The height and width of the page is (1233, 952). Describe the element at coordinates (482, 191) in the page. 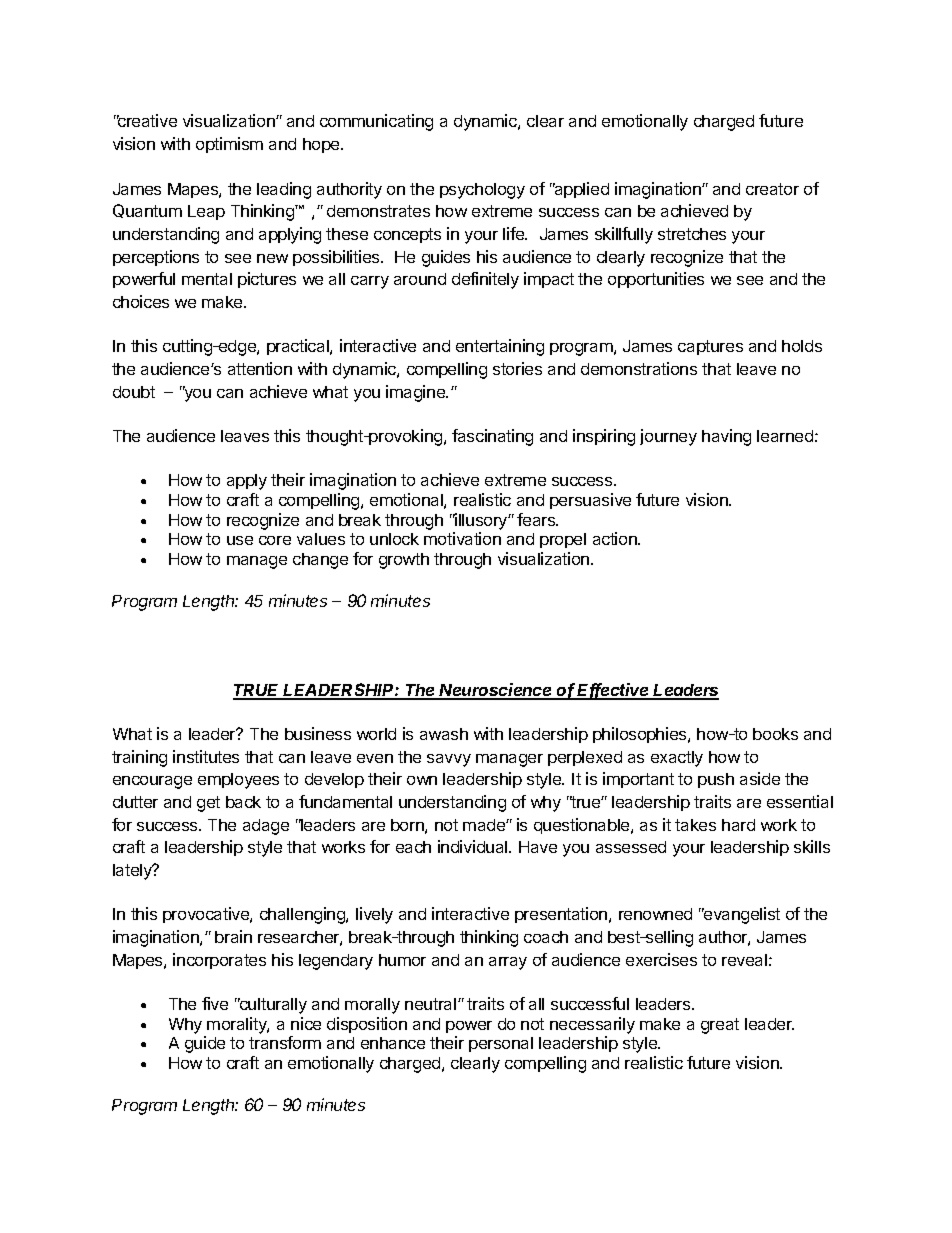

I see `psychology` at that location.
